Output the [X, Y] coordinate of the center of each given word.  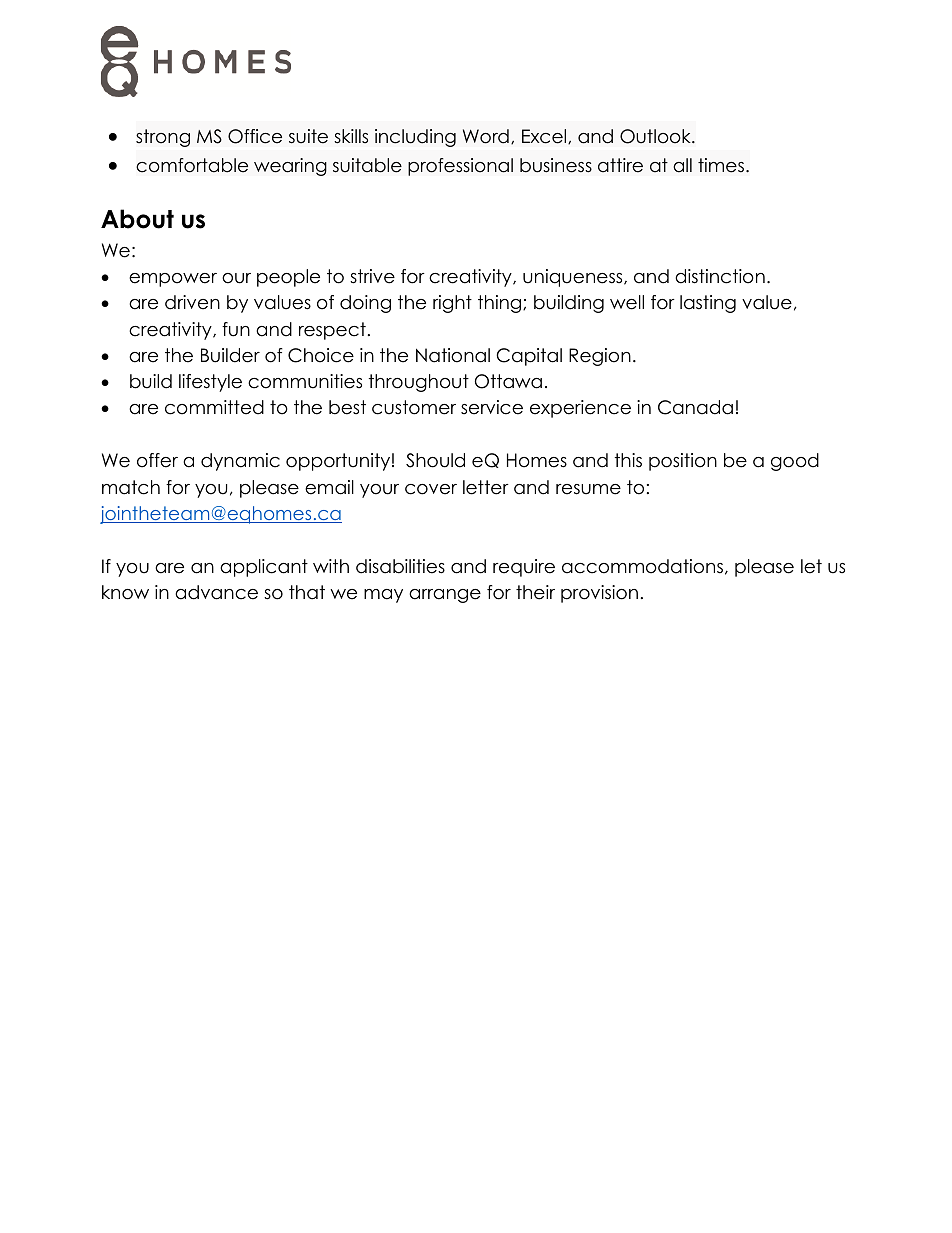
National [453, 355]
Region [600, 357]
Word [486, 136]
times [721, 165]
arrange [445, 596]
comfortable [192, 165]
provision [599, 594]
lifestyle [210, 383]
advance [216, 592]
